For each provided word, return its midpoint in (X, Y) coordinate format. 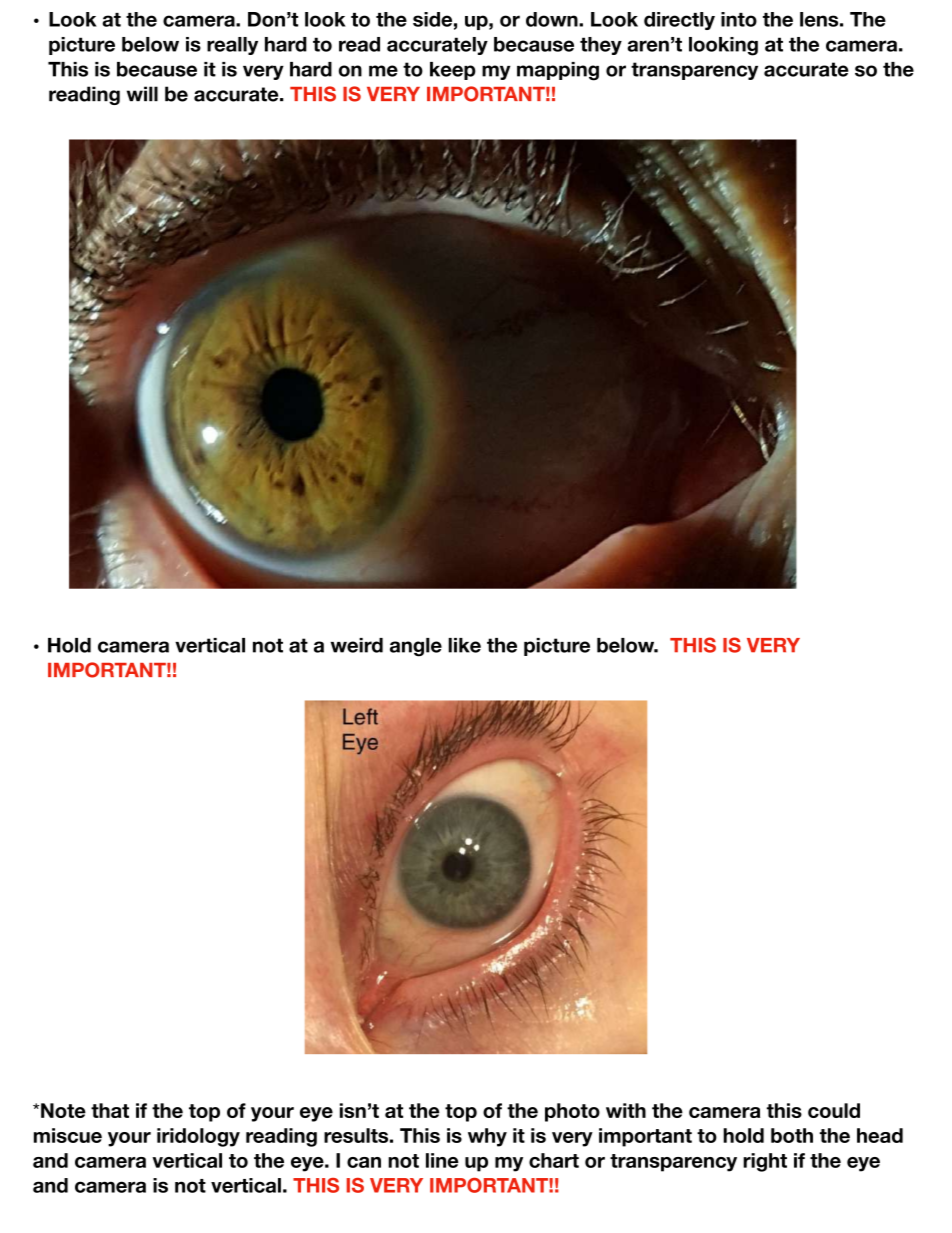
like (464, 645)
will (142, 93)
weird (357, 645)
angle (416, 647)
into (739, 19)
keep (453, 71)
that (110, 1110)
